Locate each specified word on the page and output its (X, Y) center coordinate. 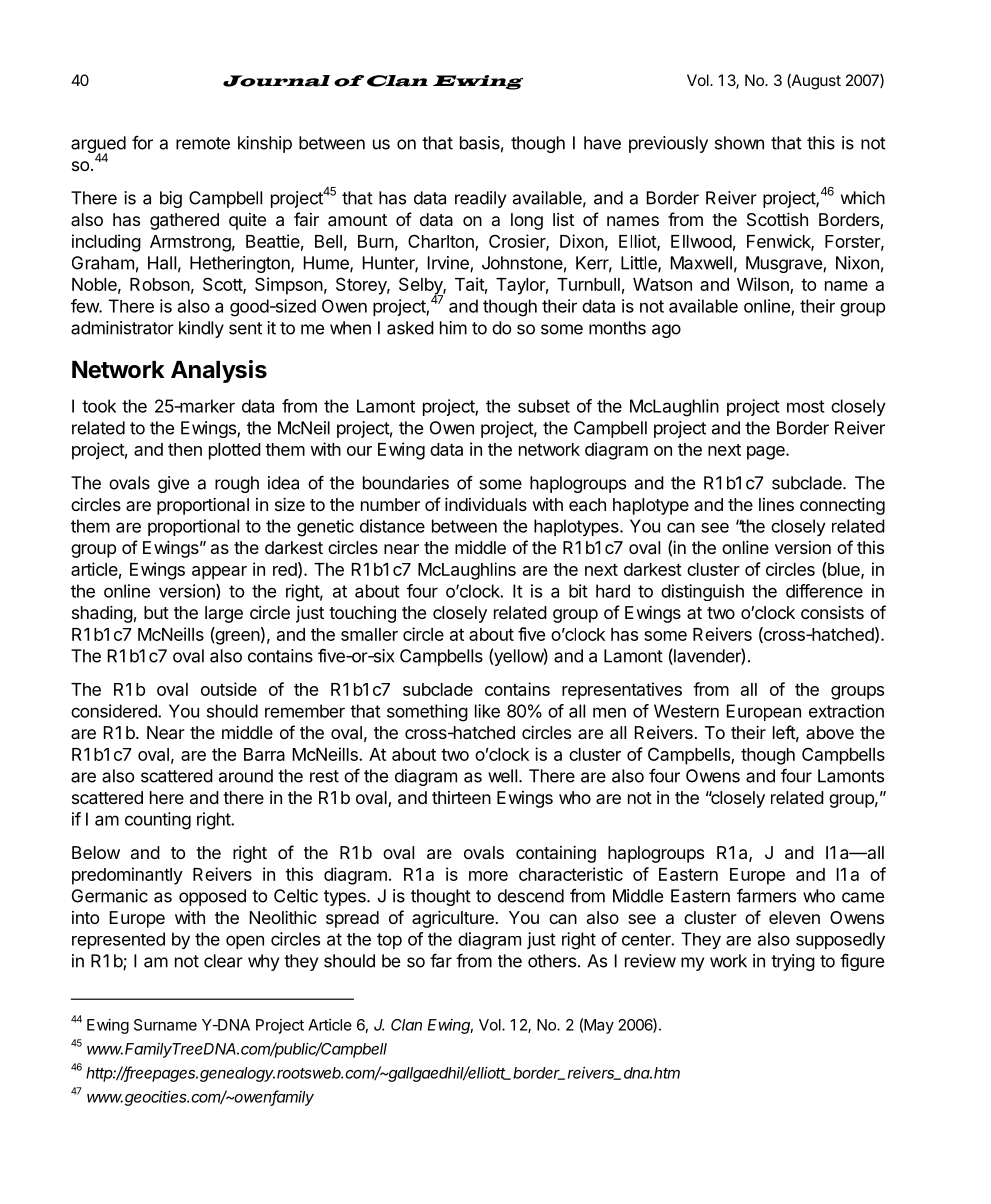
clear (223, 961)
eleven (794, 917)
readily (480, 199)
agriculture (453, 919)
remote (203, 143)
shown (739, 143)
